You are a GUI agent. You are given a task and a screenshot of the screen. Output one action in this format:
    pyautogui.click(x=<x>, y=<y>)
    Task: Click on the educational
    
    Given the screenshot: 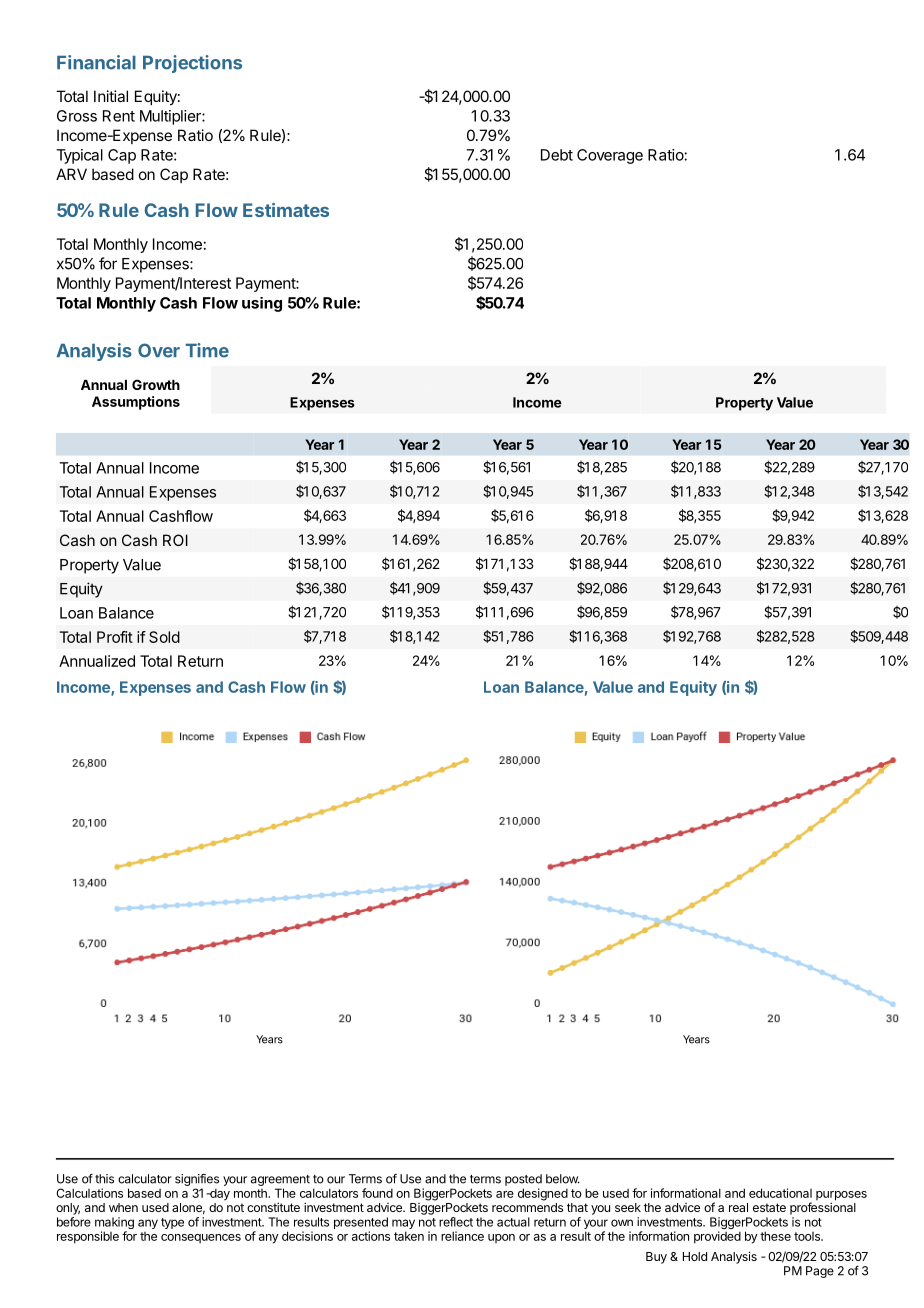 What is the action you would take?
    pyautogui.click(x=780, y=1193)
